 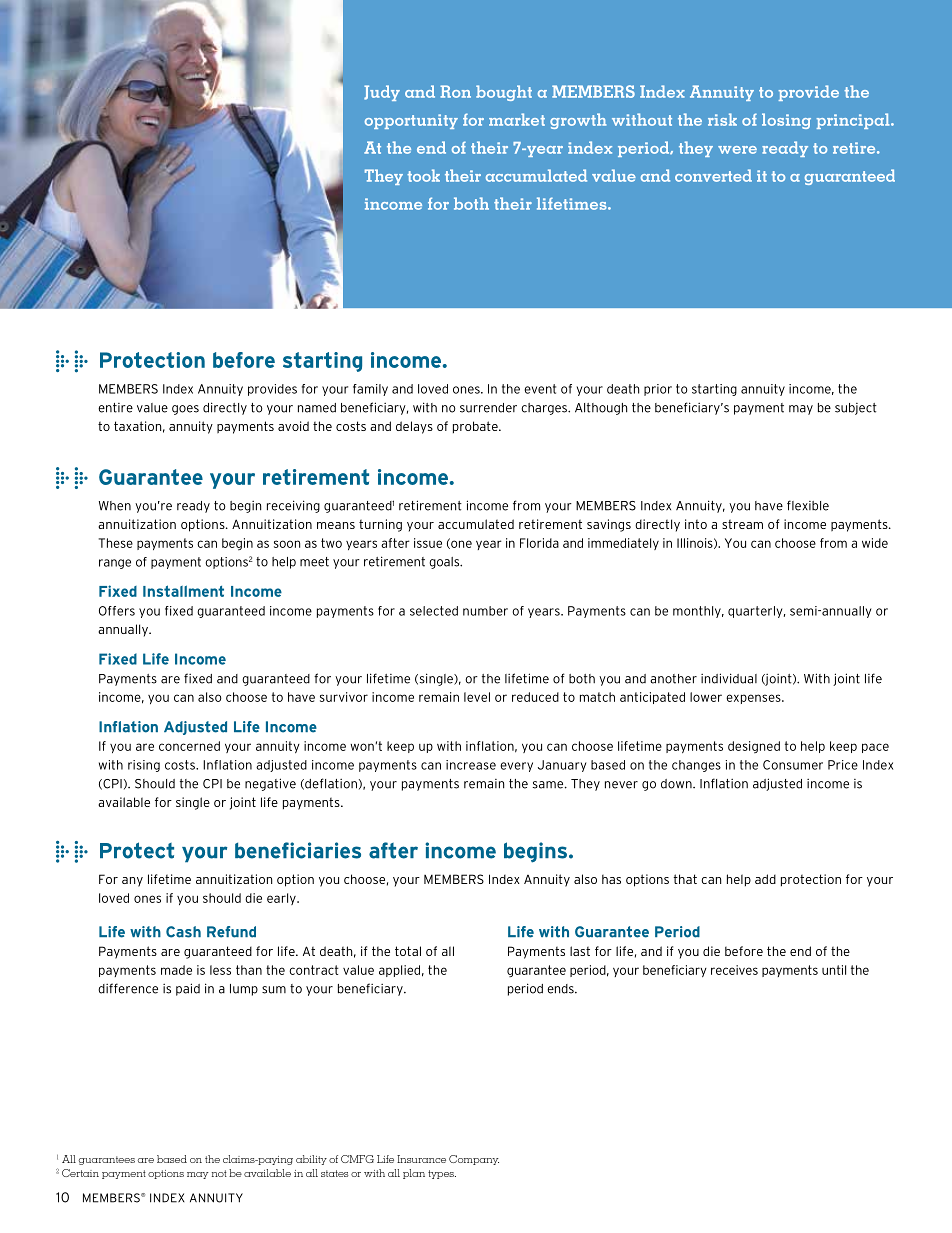 I want to click on individual, so click(x=729, y=678).
